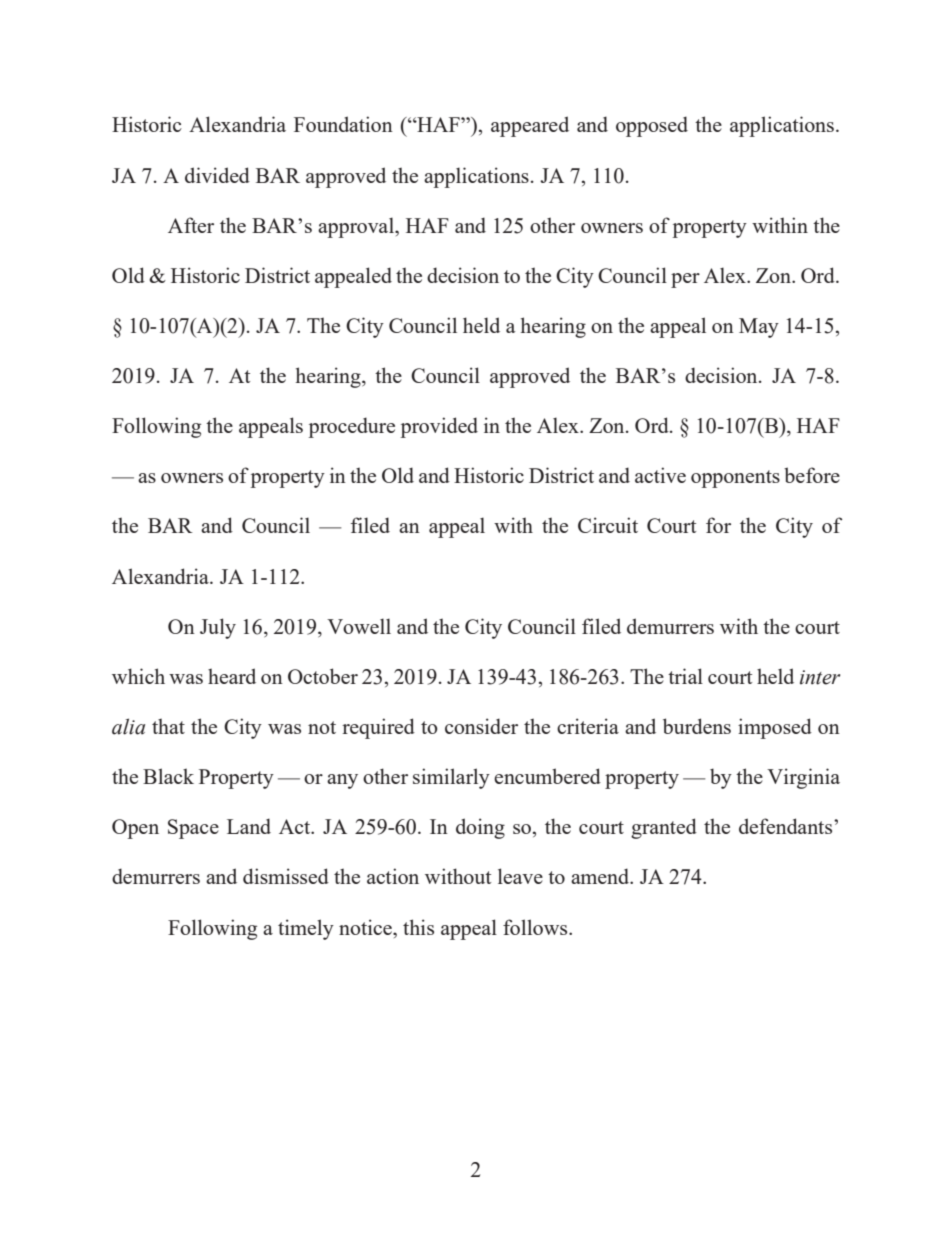 This document has height=1233, width=952. I want to click on divided, so click(217, 175).
